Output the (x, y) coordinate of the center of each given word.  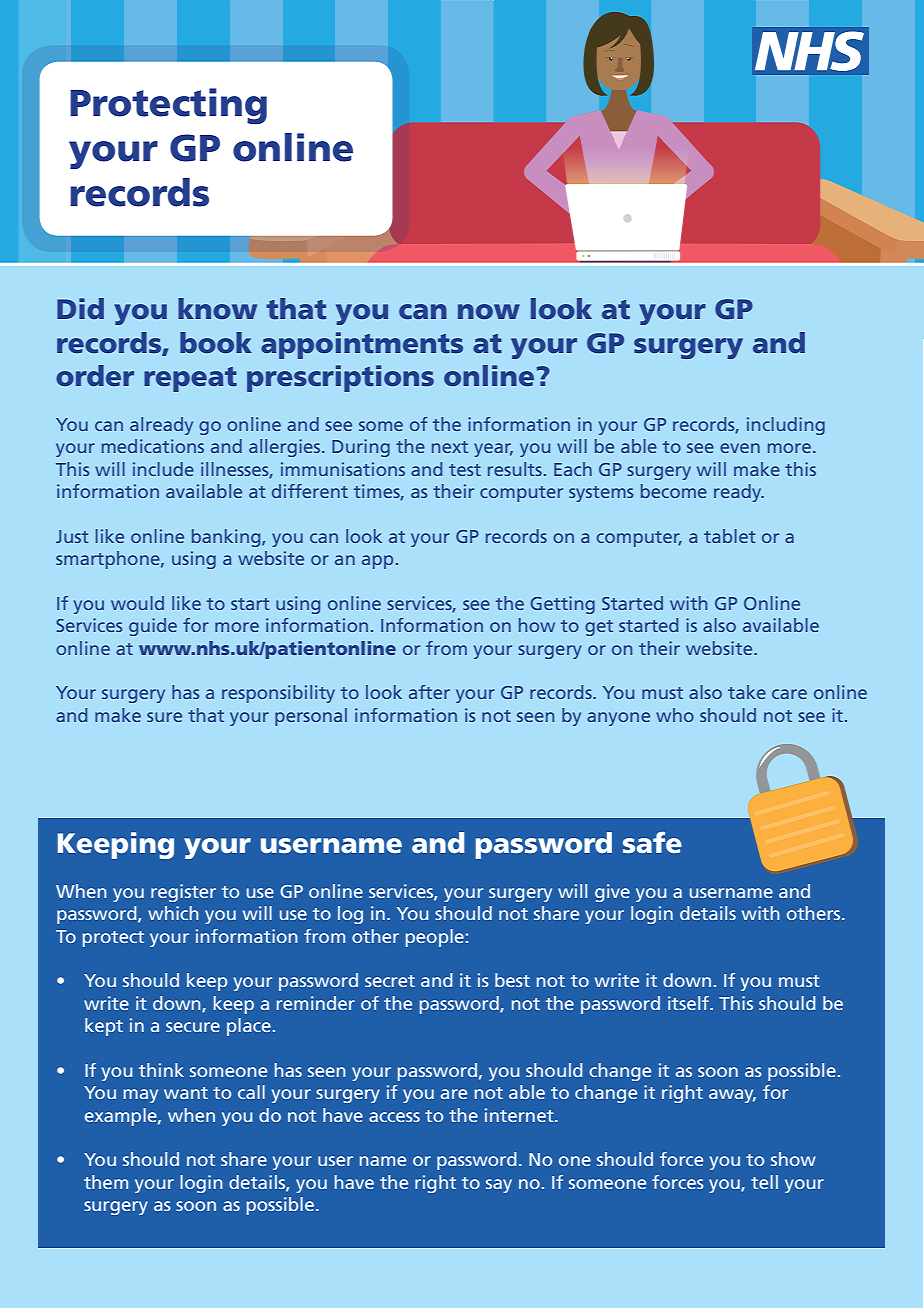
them (106, 1182)
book (216, 342)
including (786, 426)
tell (764, 1182)
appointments (362, 345)
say (499, 1186)
